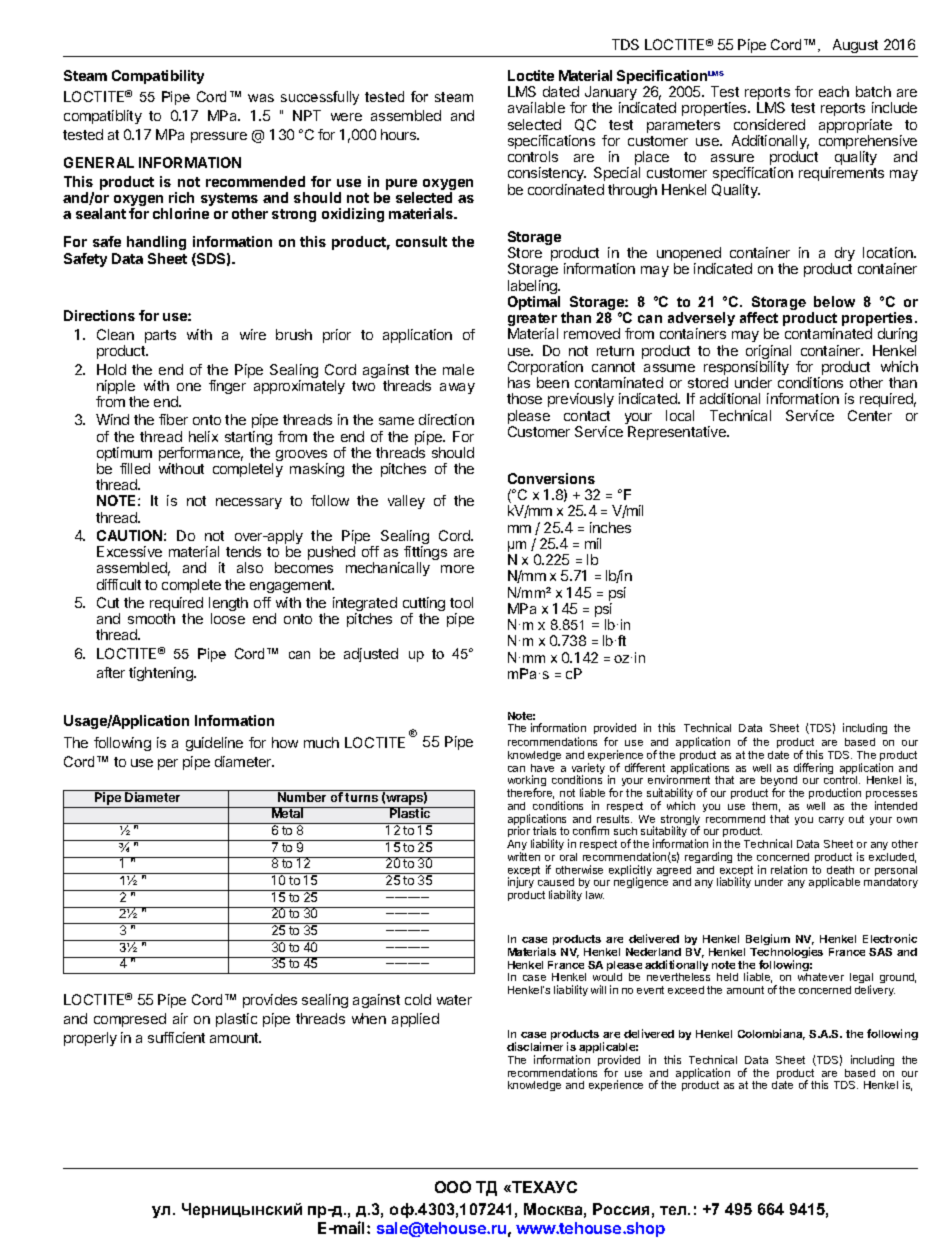 This screenshot has width=952, height=1247. What do you see at coordinates (180, 1018) in the screenshot?
I see `air` at bounding box center [180, 1018].
